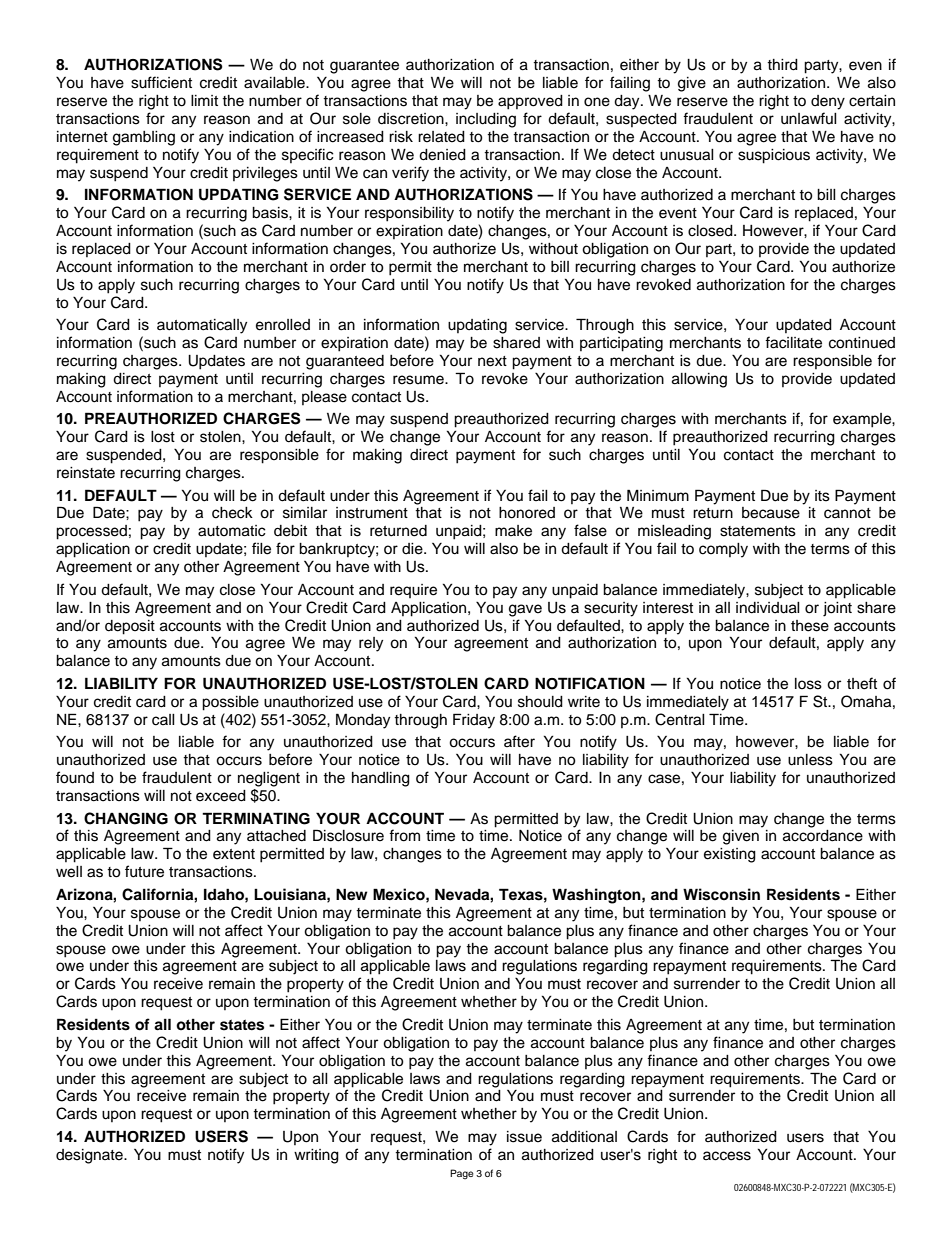 The height and width of the page is (1233, 952). Describe the element at coordinates (768, 608) in the page. I see `individual` at that location.
